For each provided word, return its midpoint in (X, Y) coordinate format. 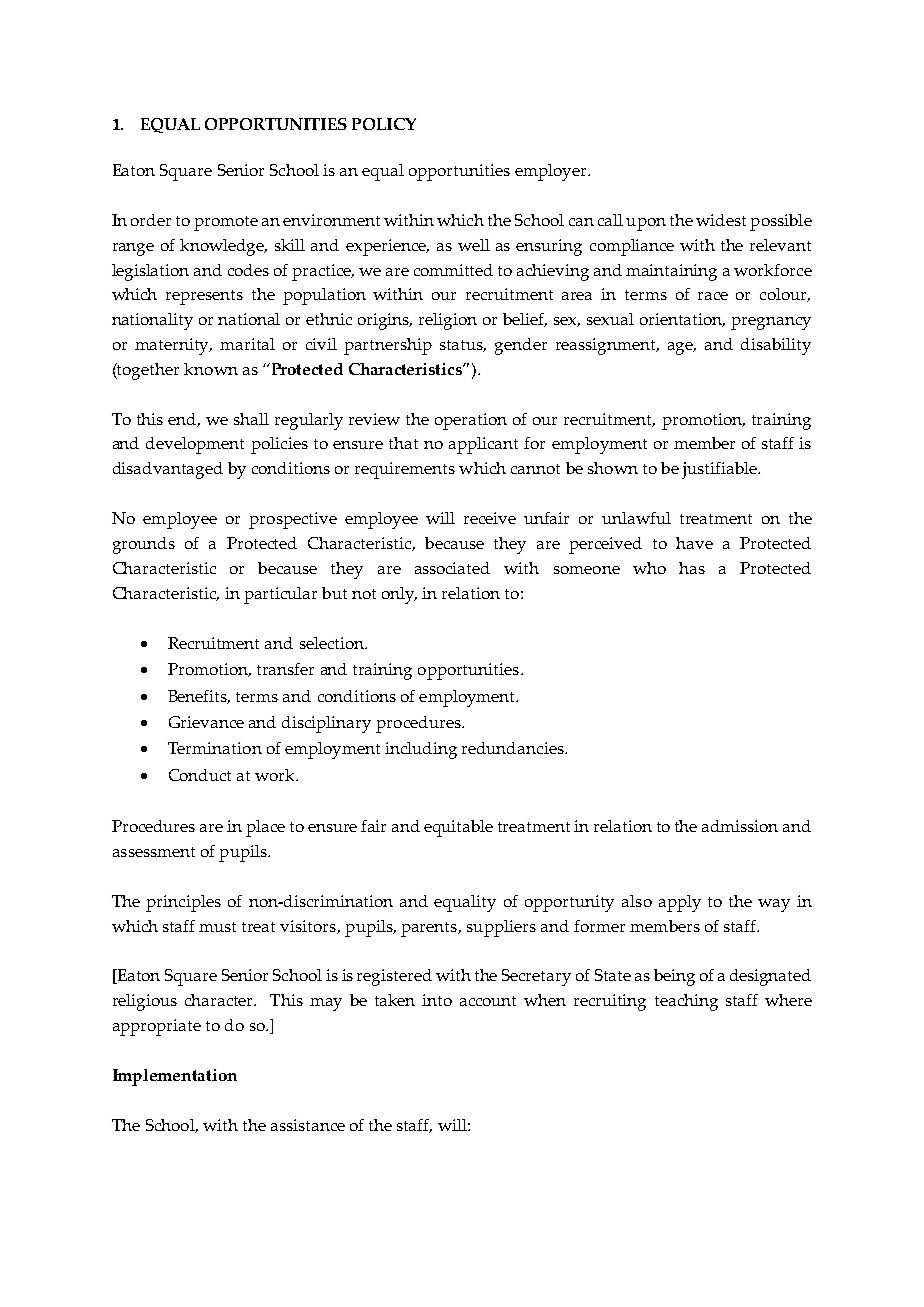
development (195, 445)
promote (226, 223)
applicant (483, 445)
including (421, 750)
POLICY (384, 124)
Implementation (175, 1077)
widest (721, 220)
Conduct (200, 775)
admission (740, 826)
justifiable (720, 470)
